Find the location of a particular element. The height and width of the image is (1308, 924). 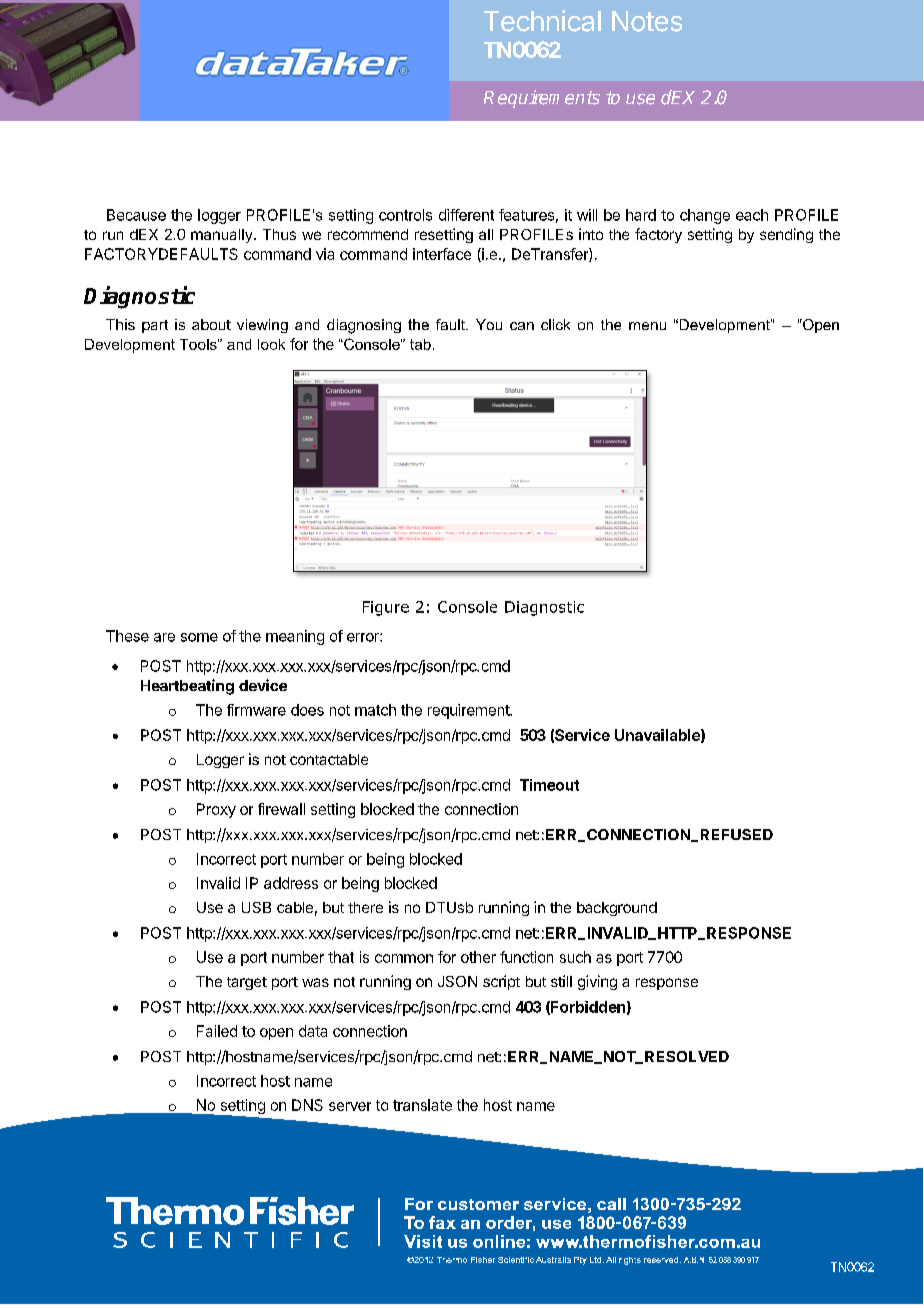

Timeout is located at coordinates (549, 785).
